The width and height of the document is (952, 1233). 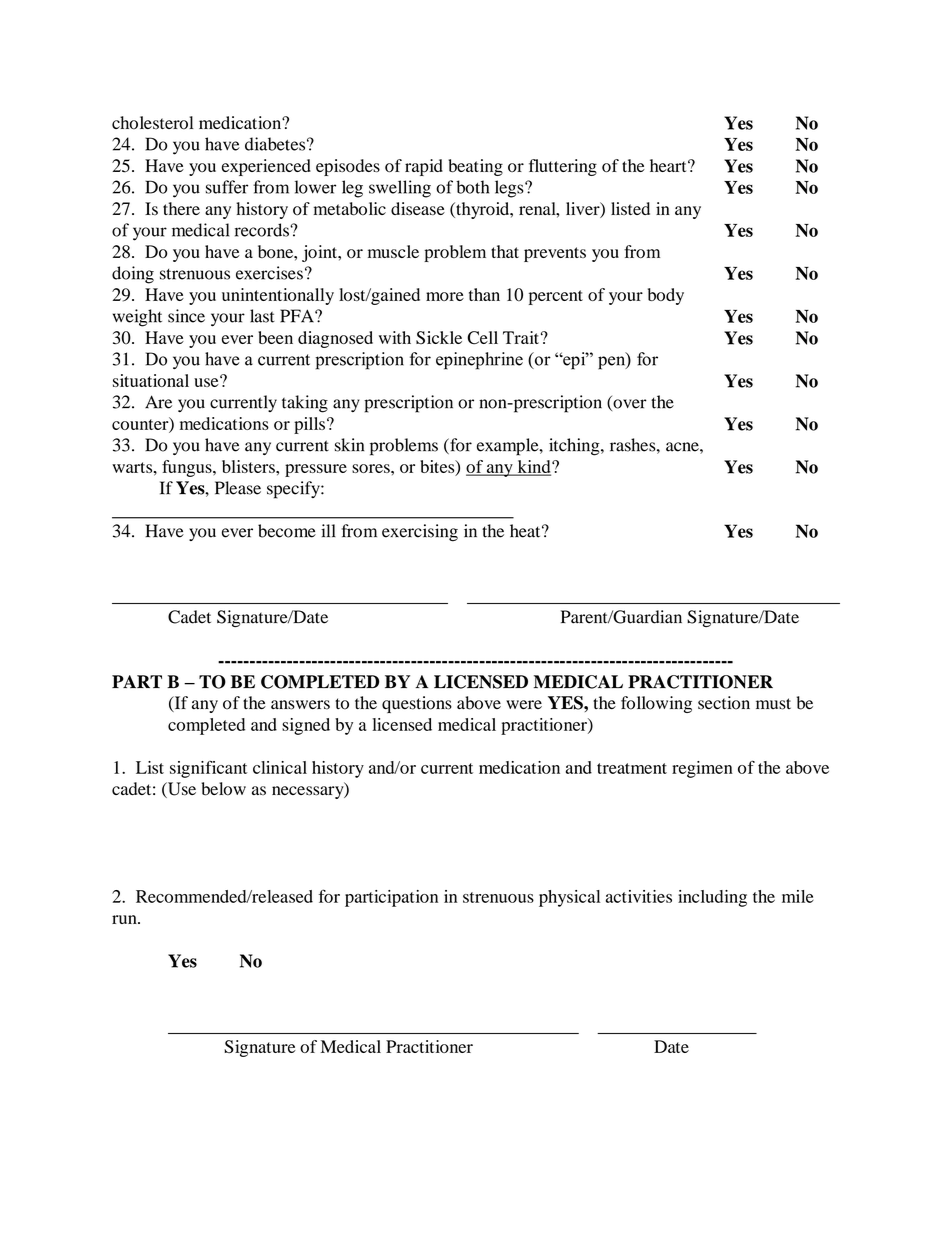 I want to click on since, so click(x=186, y=316).
